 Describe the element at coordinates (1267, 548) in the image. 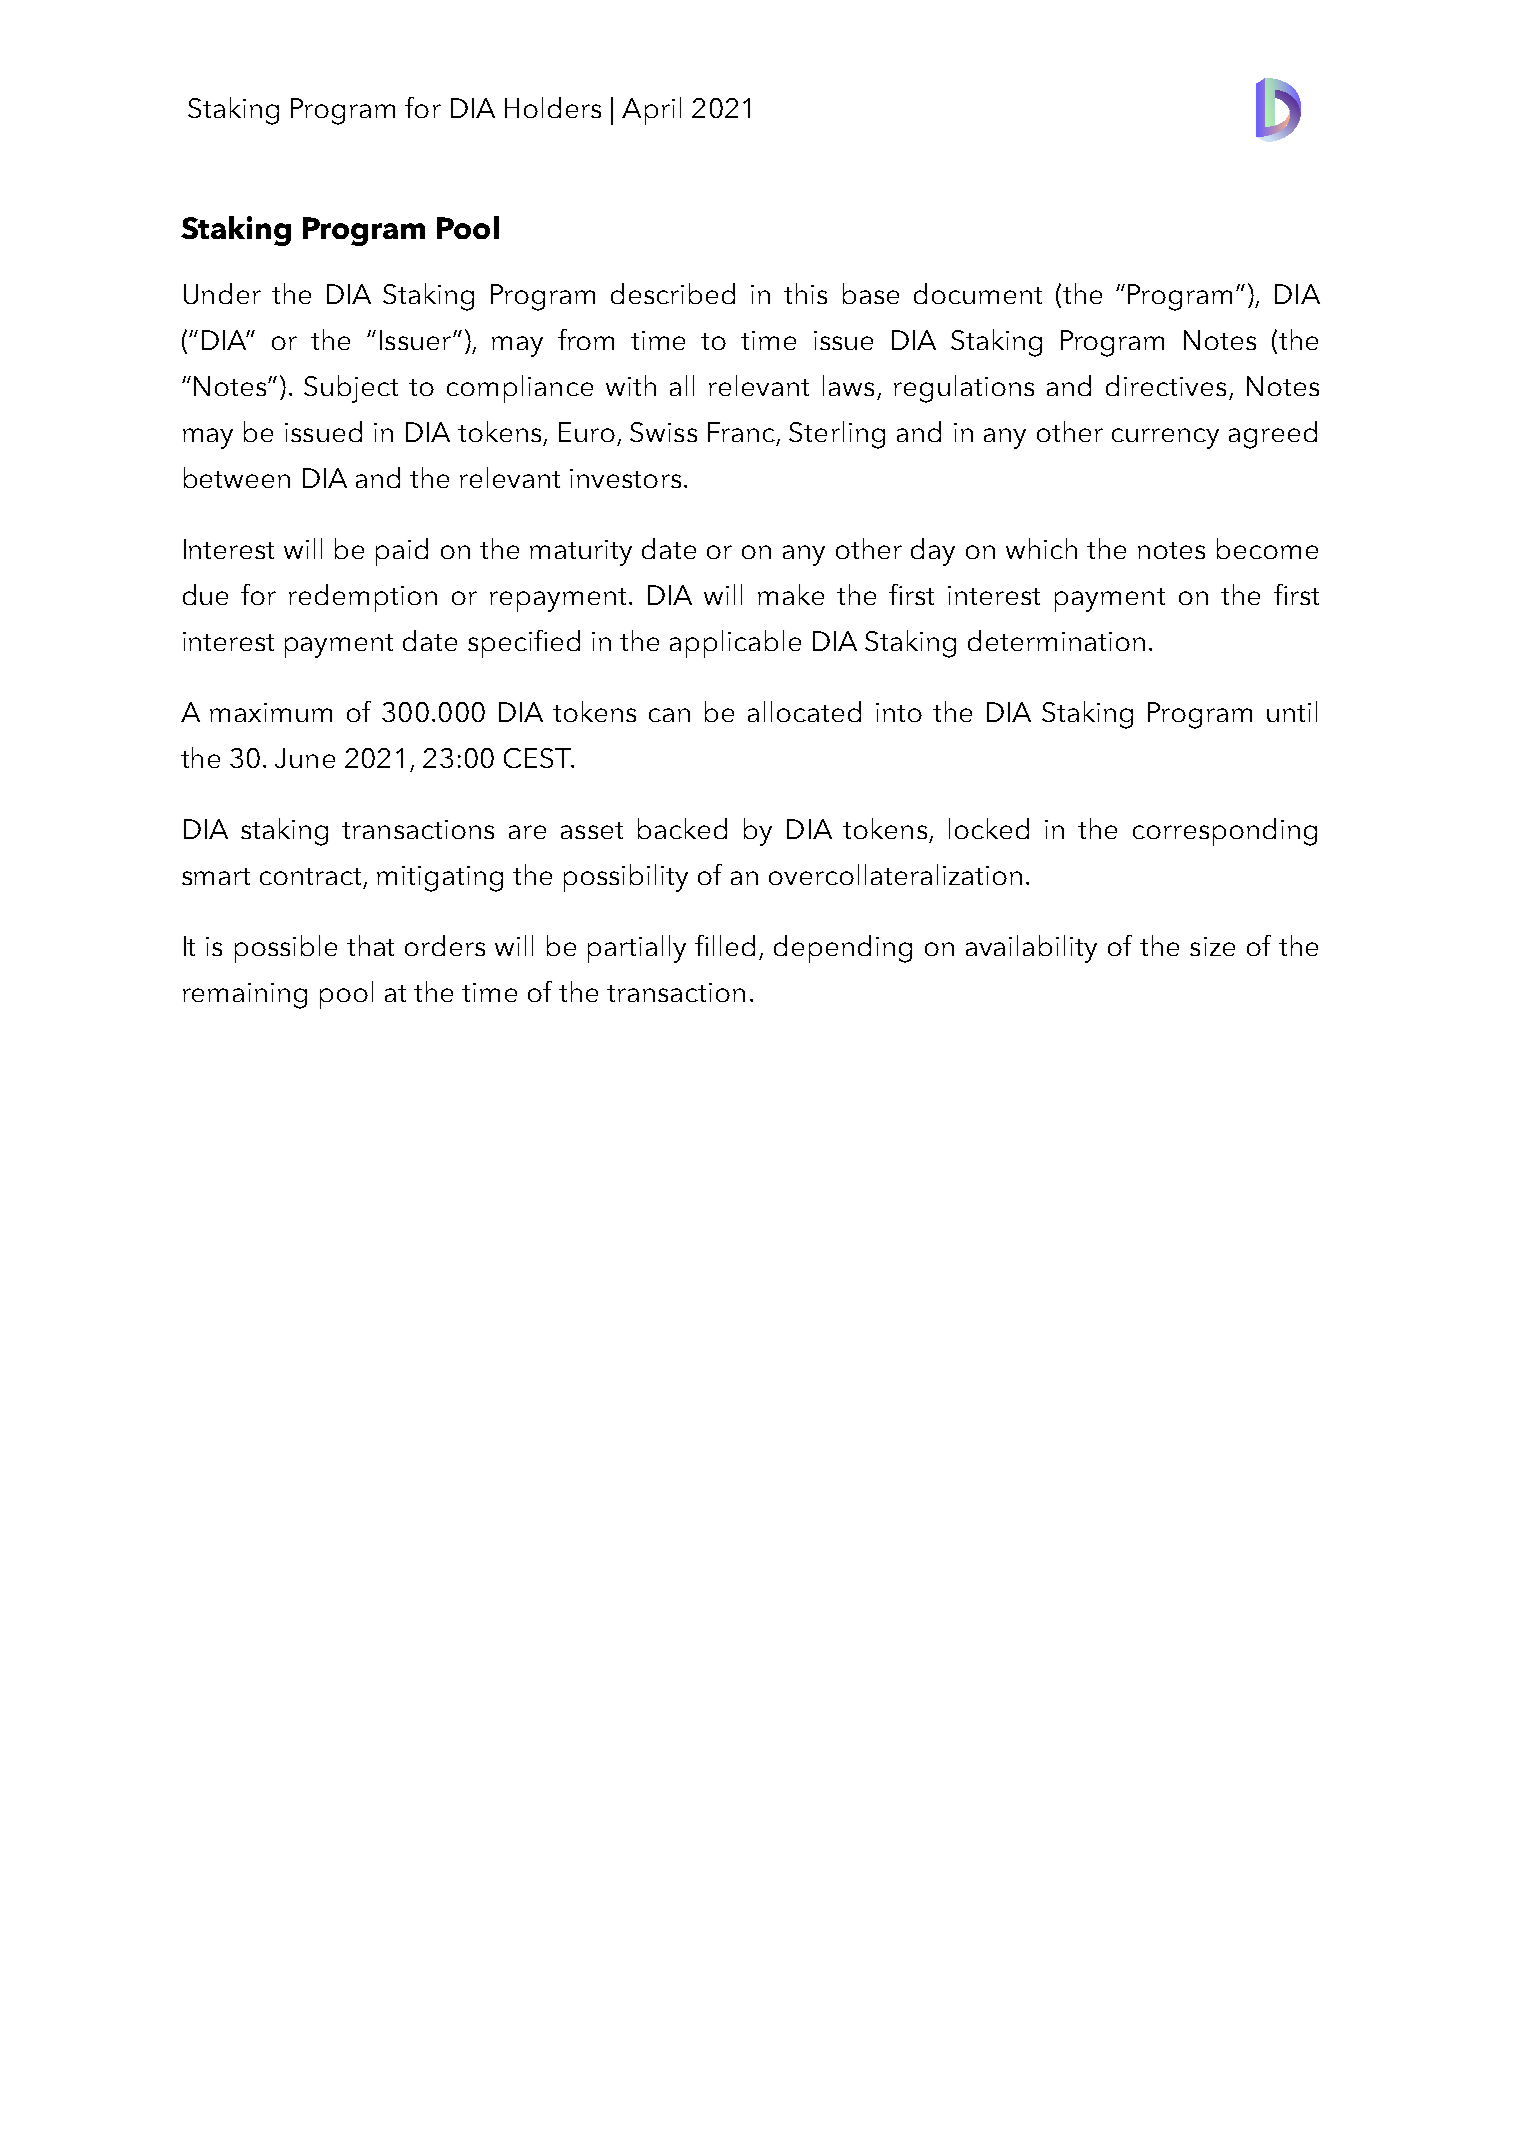

I see `become` at that location.
